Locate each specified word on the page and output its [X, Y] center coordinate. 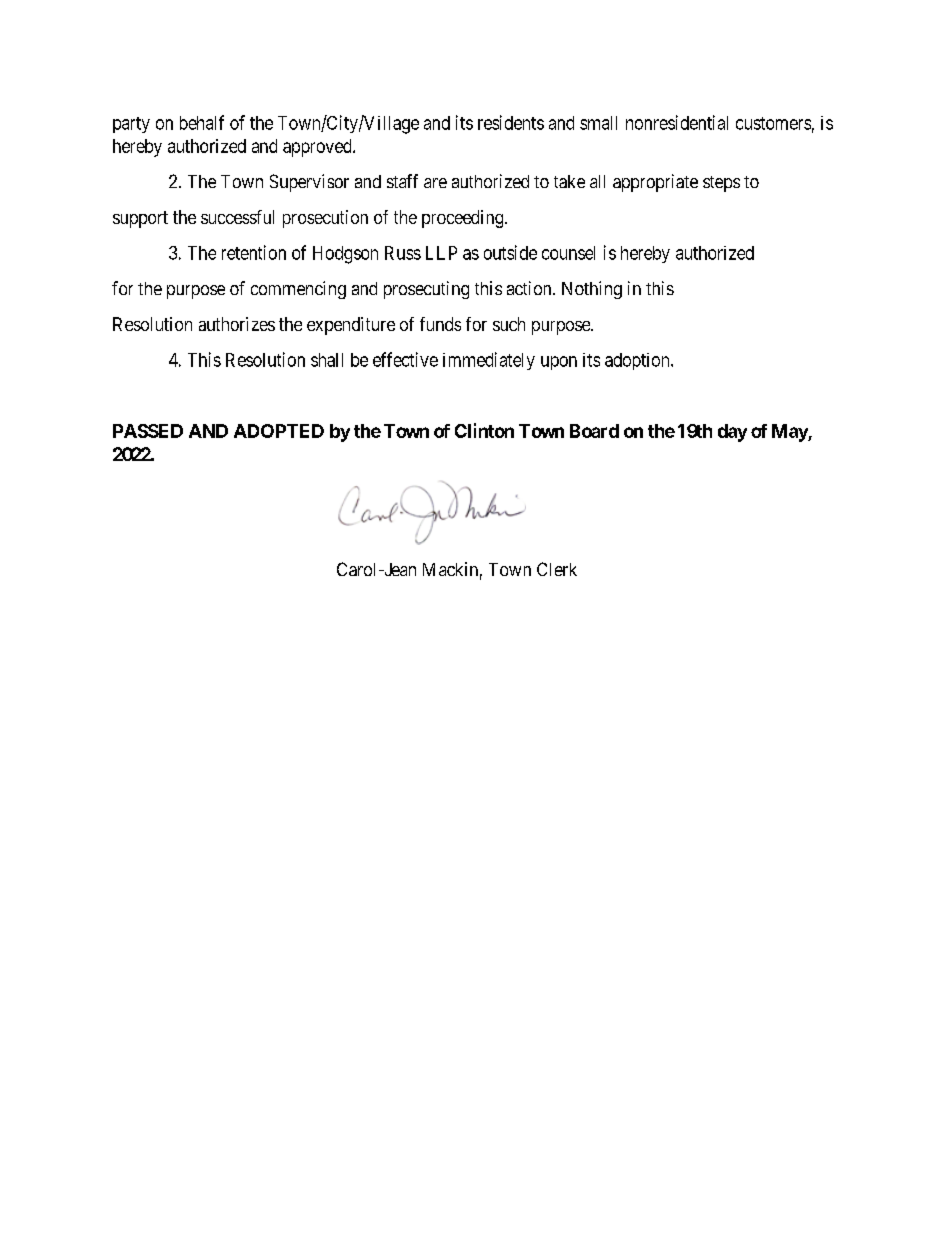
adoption [638, 361]
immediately [489, 361]
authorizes [237, 324]
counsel [568, 253]
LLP [441, 253]
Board [594, 431]
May [790, 433]
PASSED [148, 431]
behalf [202, 122]
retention [254, 252]
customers [773, 123]
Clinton [484, 430]
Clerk [557, 569]
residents [511, 122]
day [732, 433]
